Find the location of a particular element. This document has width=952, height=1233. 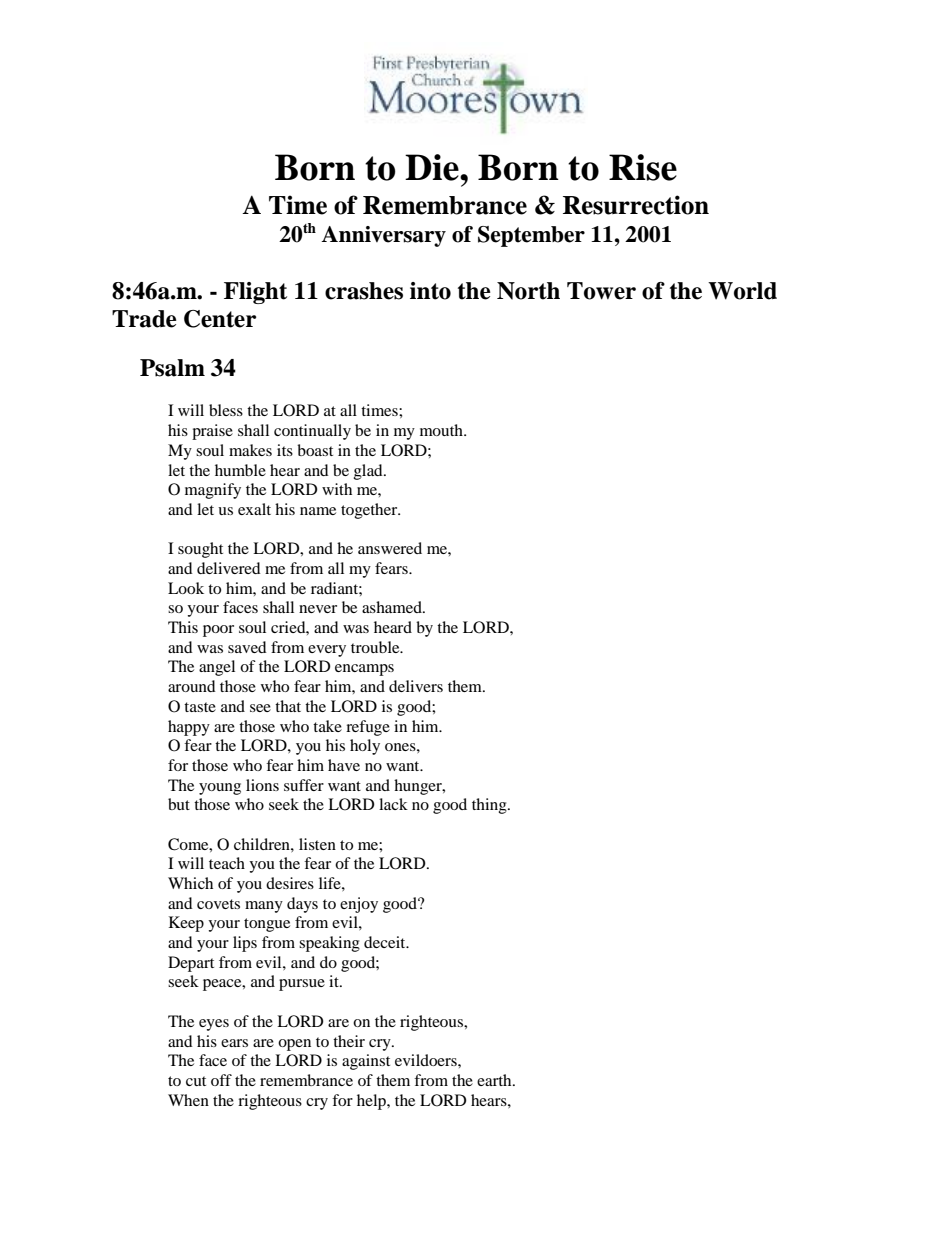

mouth is located at coordinates (442, 430).
